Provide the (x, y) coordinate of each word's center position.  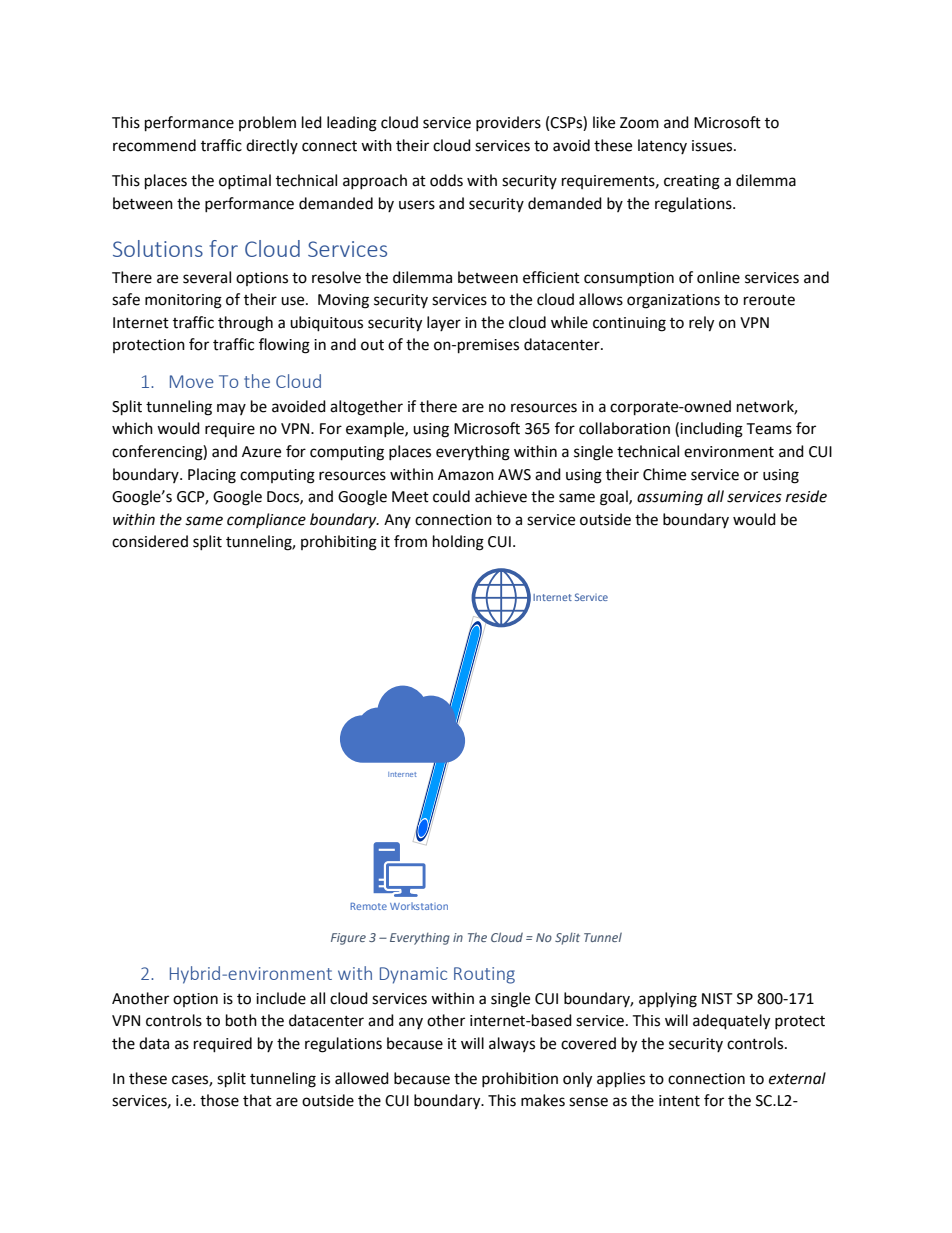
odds (446, 180)
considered (150, 541)
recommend (154, 145)
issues (713, 146)
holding (458, 543)
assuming (670, 498)
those (219, 1100)
